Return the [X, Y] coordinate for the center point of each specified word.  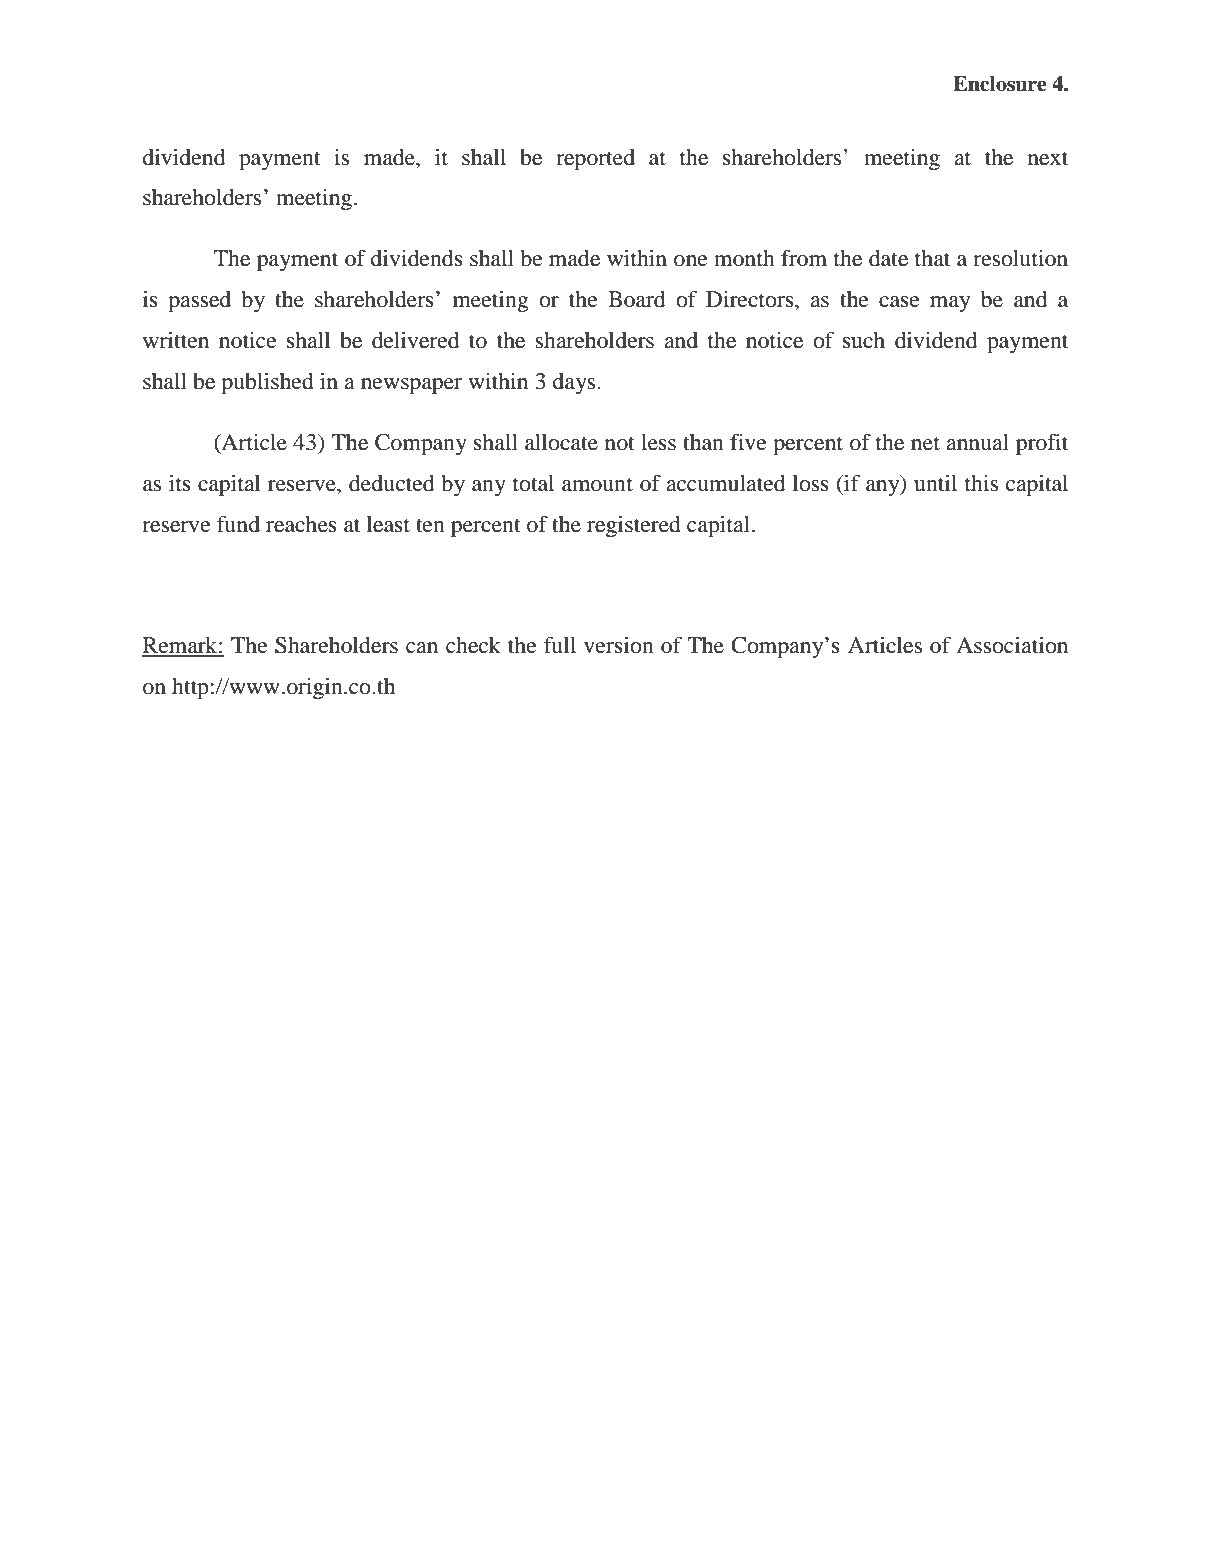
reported [595, 159]
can [422, 648]
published [267, 383]
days [574, 383]
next [1048, 158]
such [864, 340]
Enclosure [1000, 84]
